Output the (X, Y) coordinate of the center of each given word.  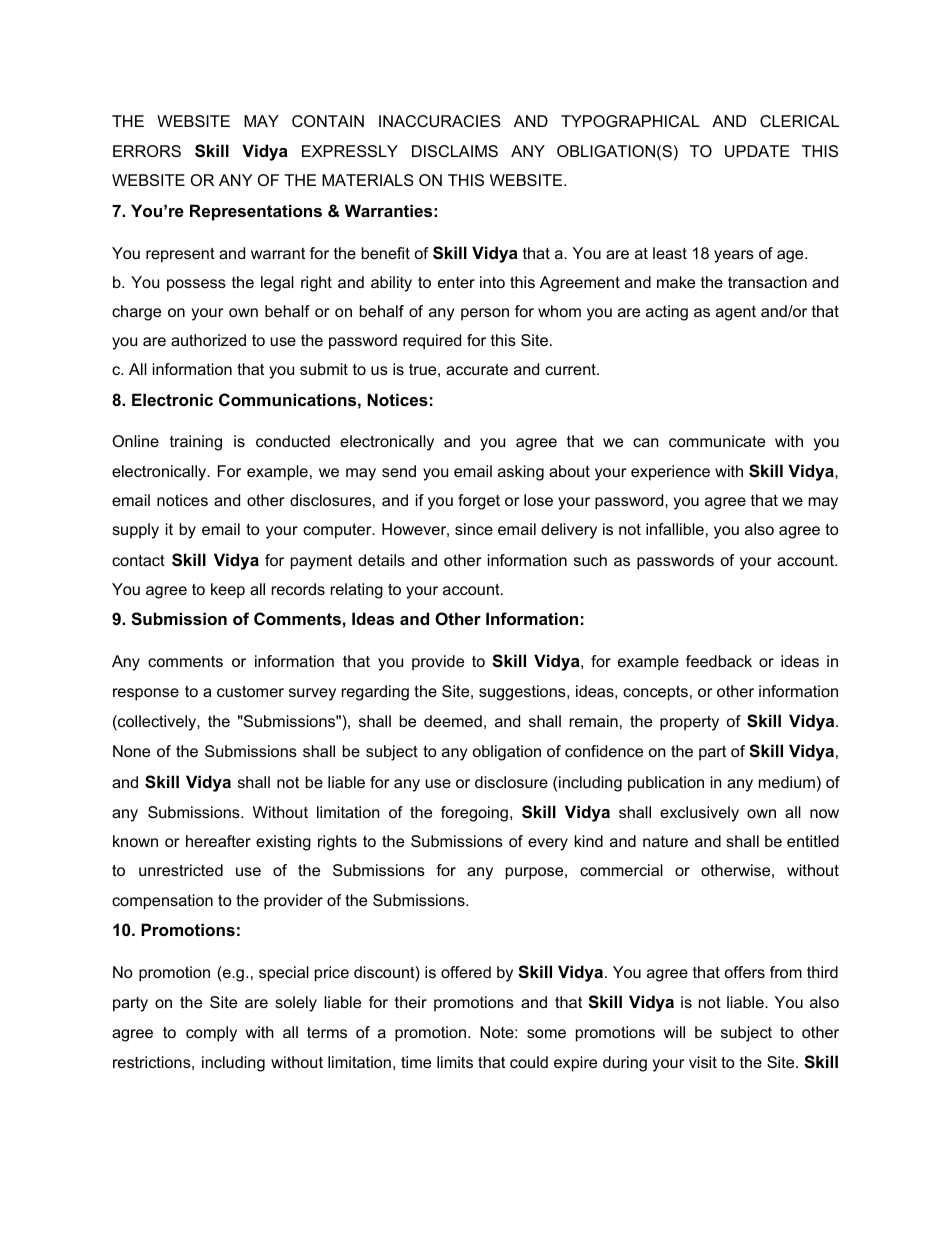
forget (479, 502)
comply (211, 1034)
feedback (719, 661)
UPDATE (757, 151)
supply (135, 531)
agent (736, 313)
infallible (675, 529)
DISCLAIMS (455, 151)
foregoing (474, 814)
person (485, 314)
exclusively (699, 814)
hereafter (218, 841)
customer (250, 691)
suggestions (523, 693)
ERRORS (147, 151)
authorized (208, 340)
